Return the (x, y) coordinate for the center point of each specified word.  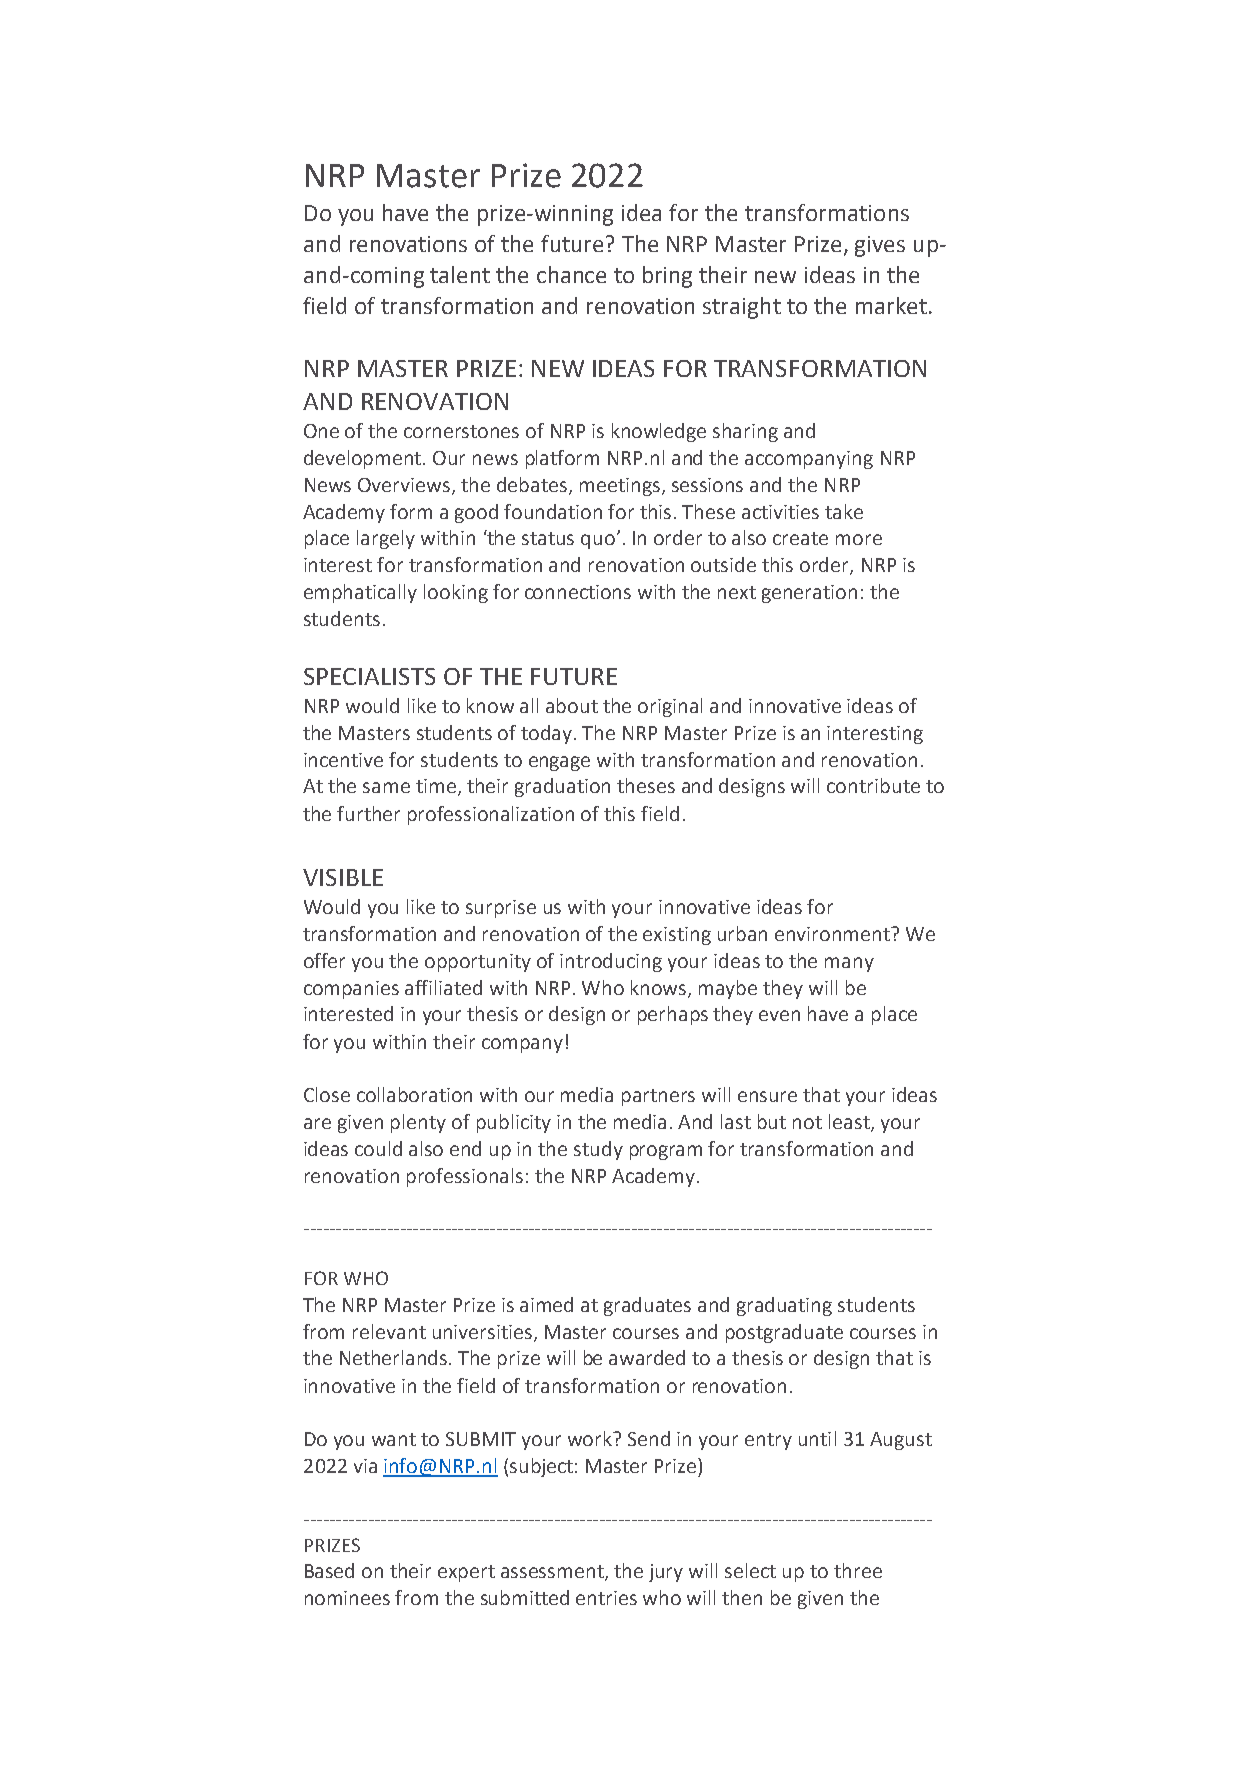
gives (880, 246)
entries (606, 1598)
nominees (347, 1598)
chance (571, 274)
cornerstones (461, 431)
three (858, 1570)
